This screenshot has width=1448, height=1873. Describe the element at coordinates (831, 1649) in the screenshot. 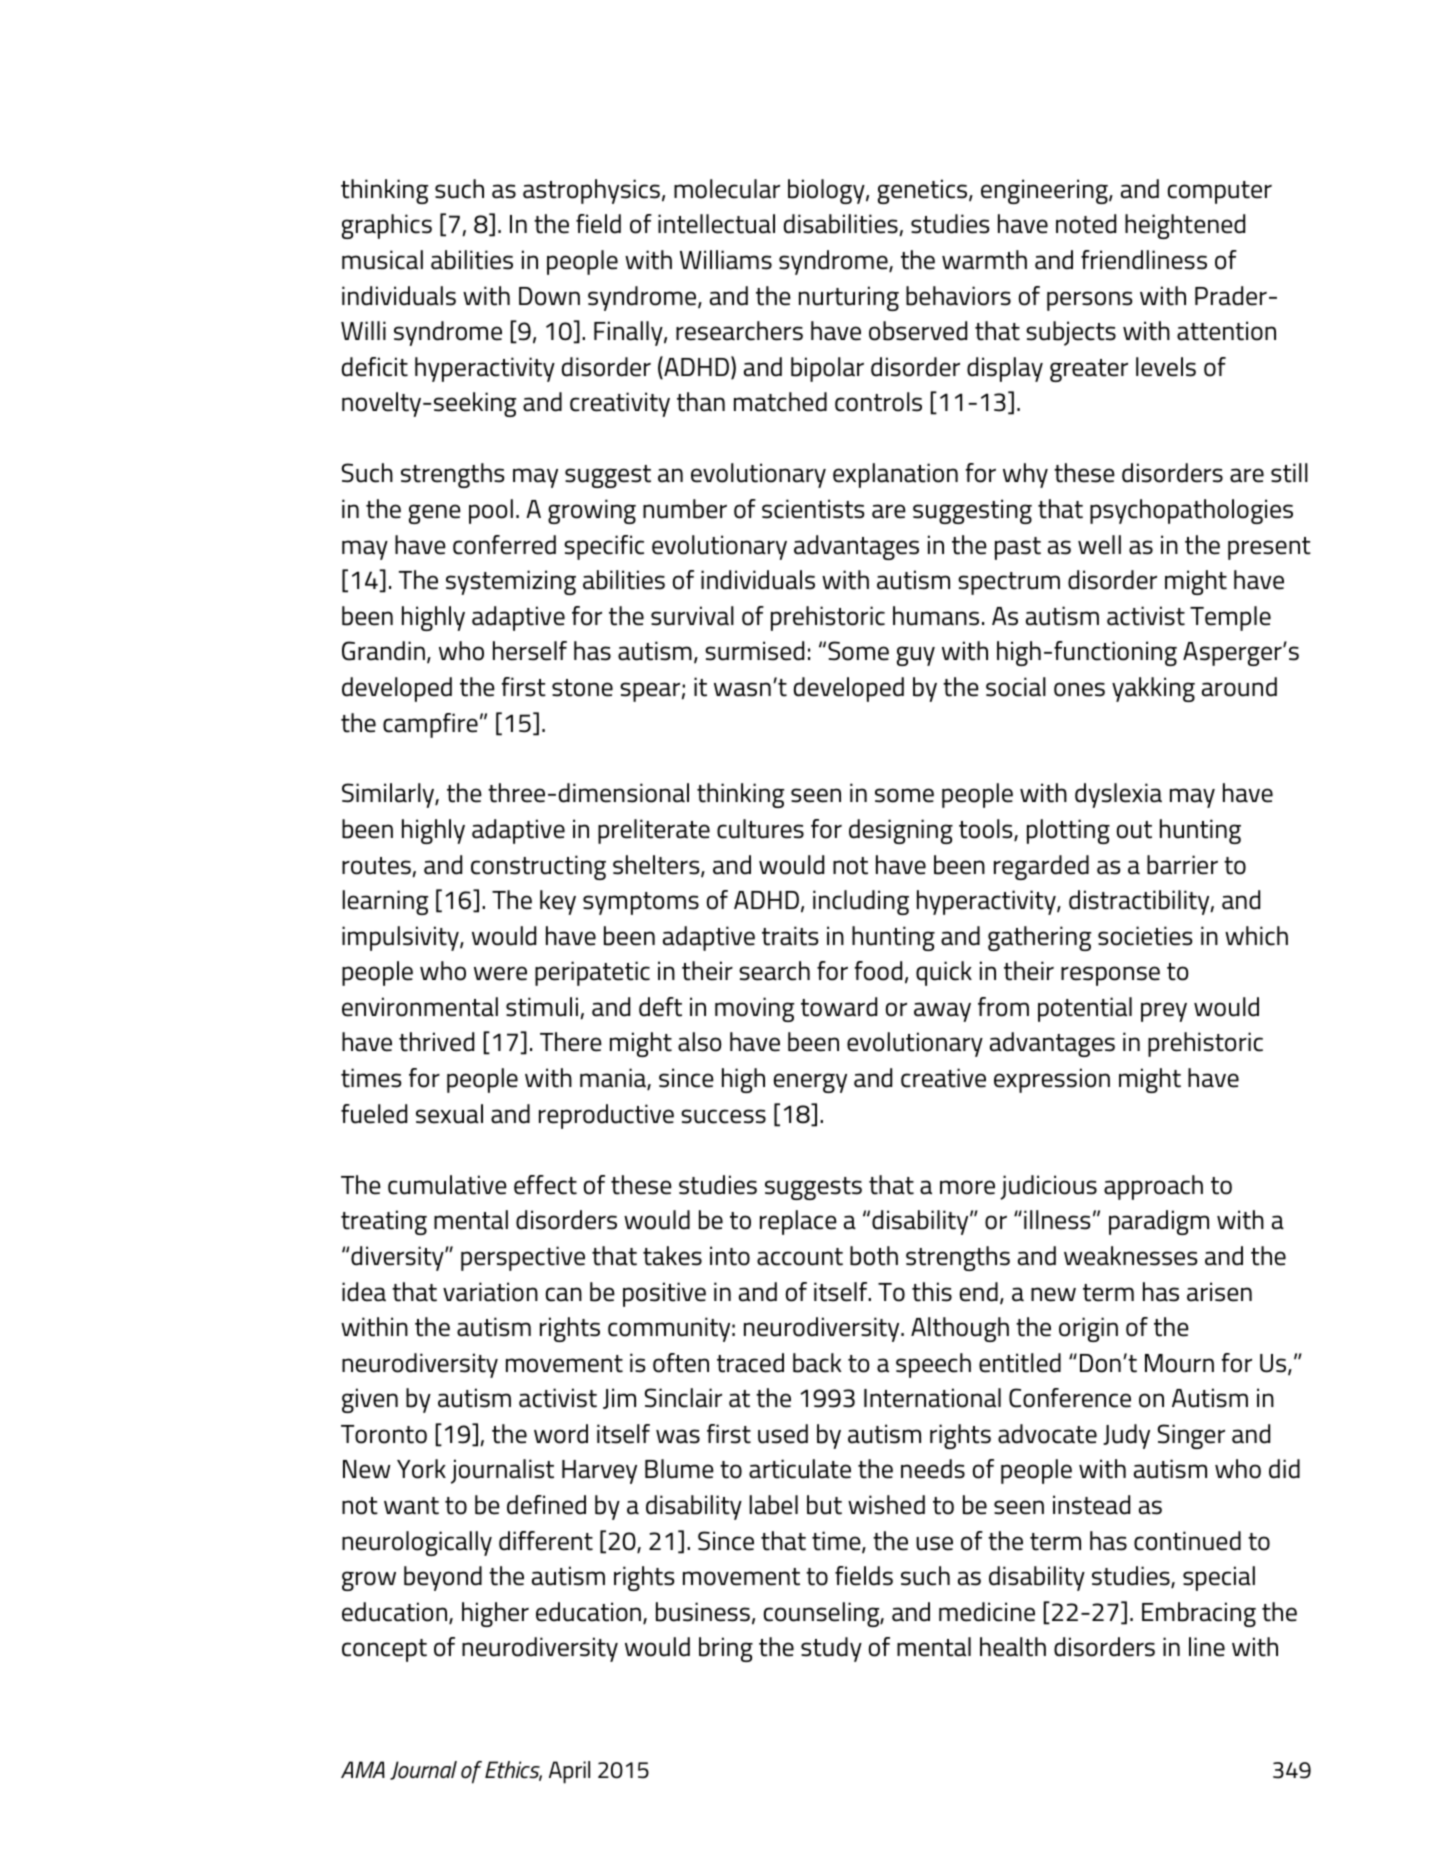

I see `study` at that location.
